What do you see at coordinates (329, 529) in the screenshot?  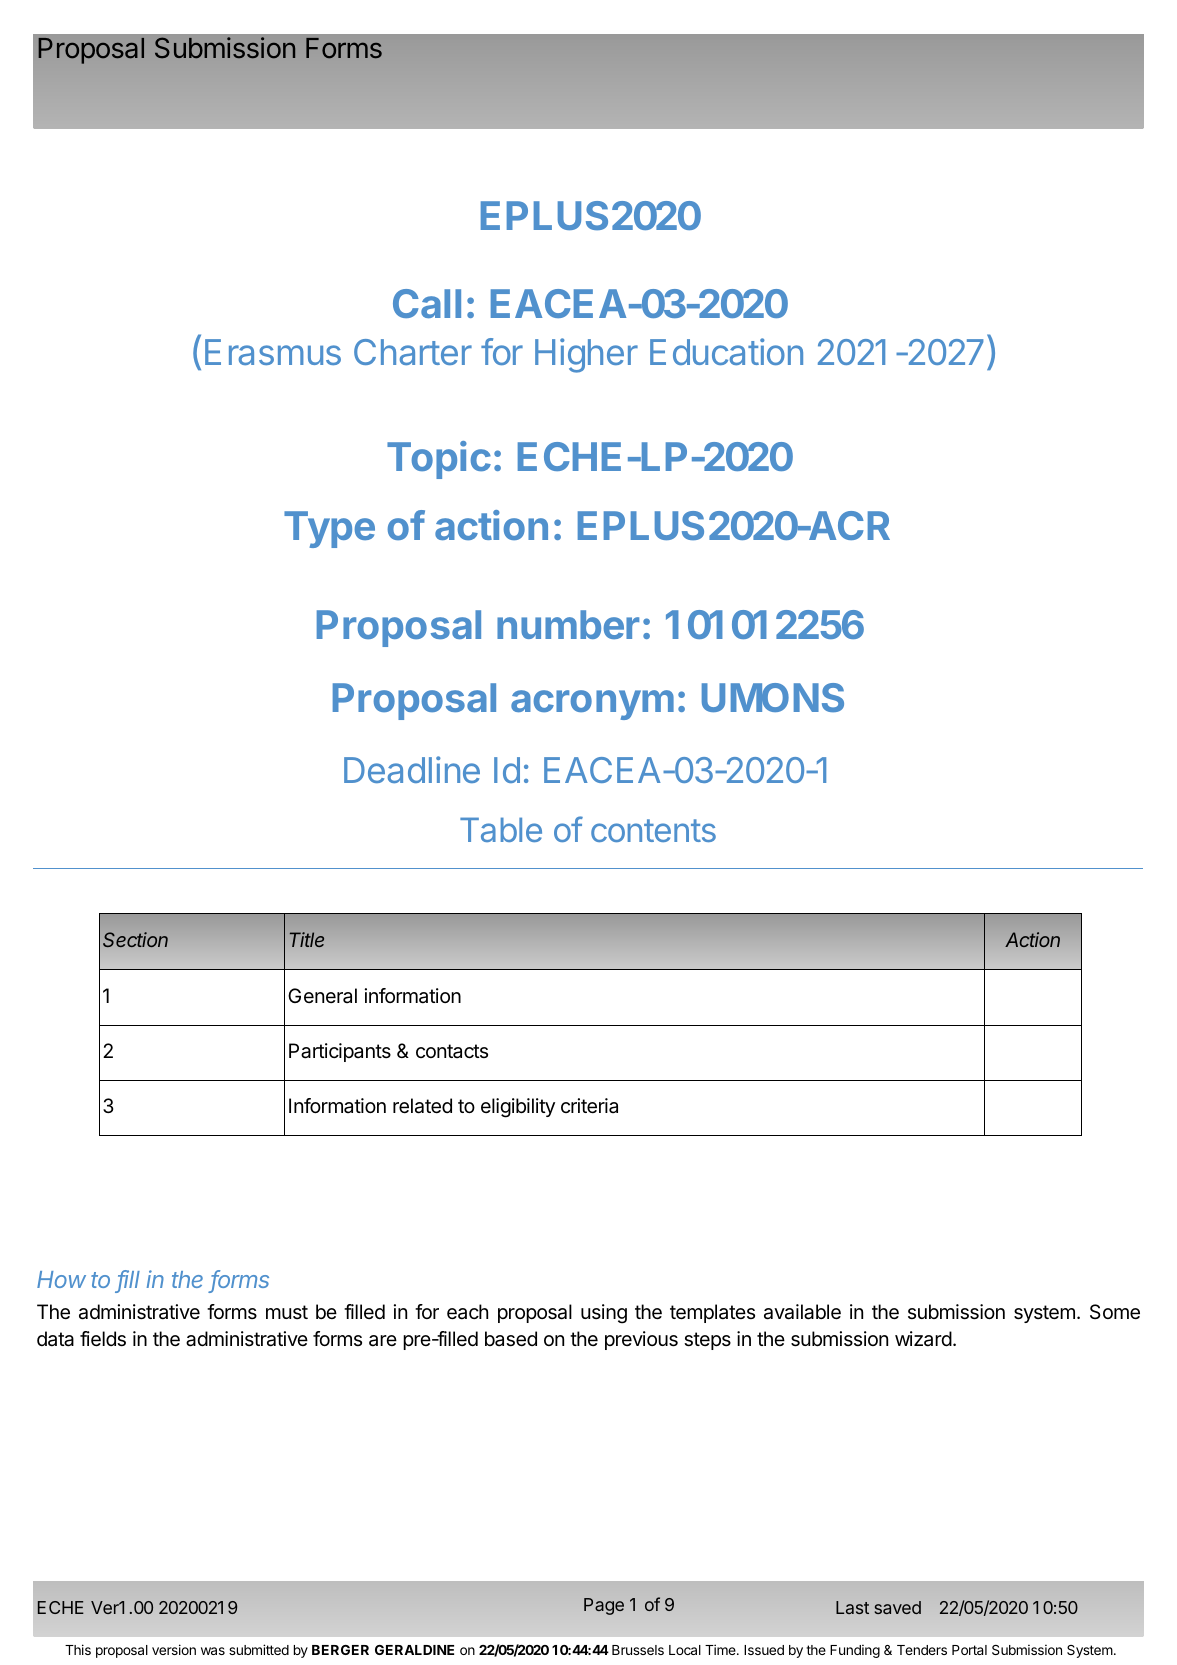 I see `Type` at bounding box center [329, 529].
